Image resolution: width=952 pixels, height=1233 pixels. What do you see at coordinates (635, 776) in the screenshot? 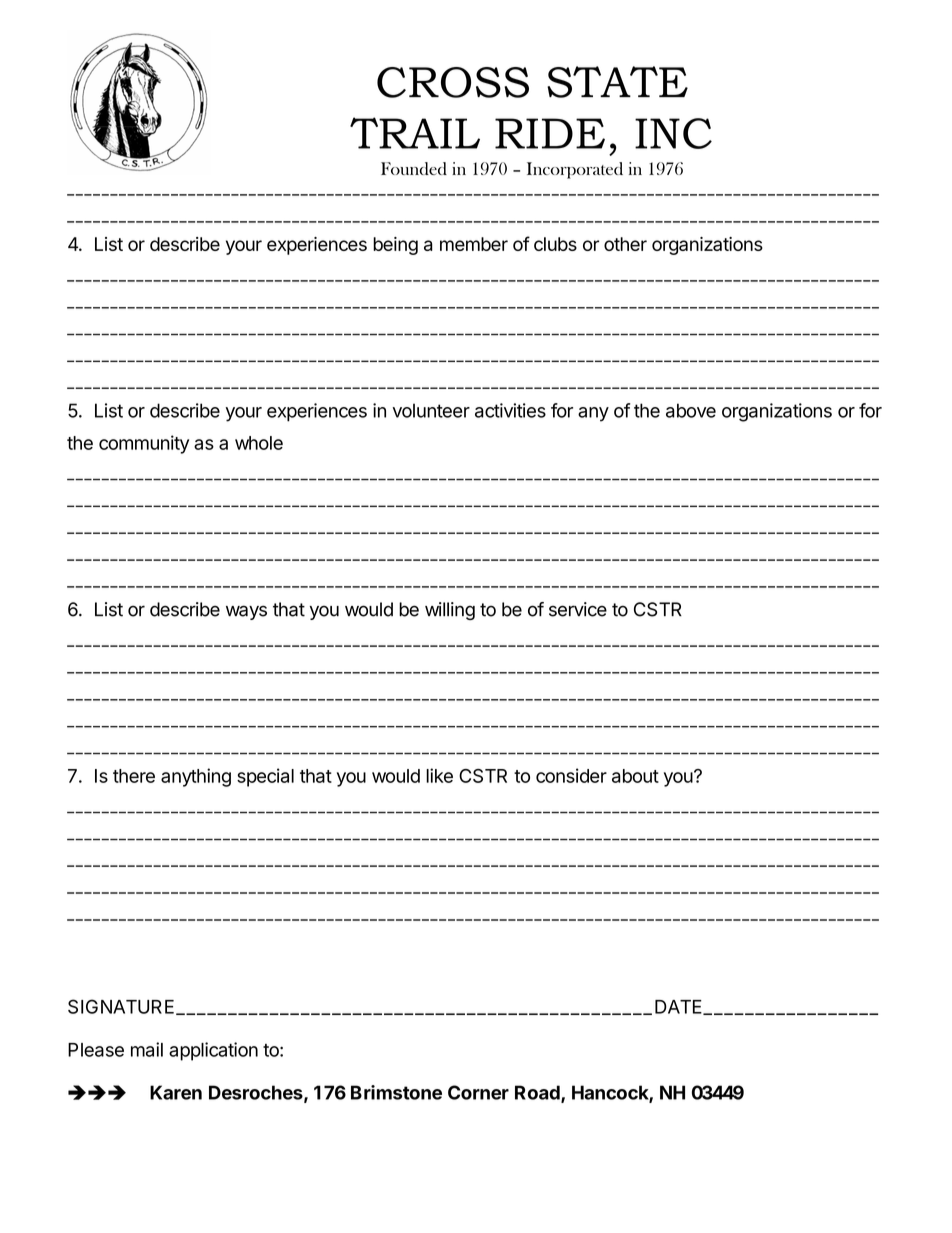
I see `about` at bounding box center [635, 776].
